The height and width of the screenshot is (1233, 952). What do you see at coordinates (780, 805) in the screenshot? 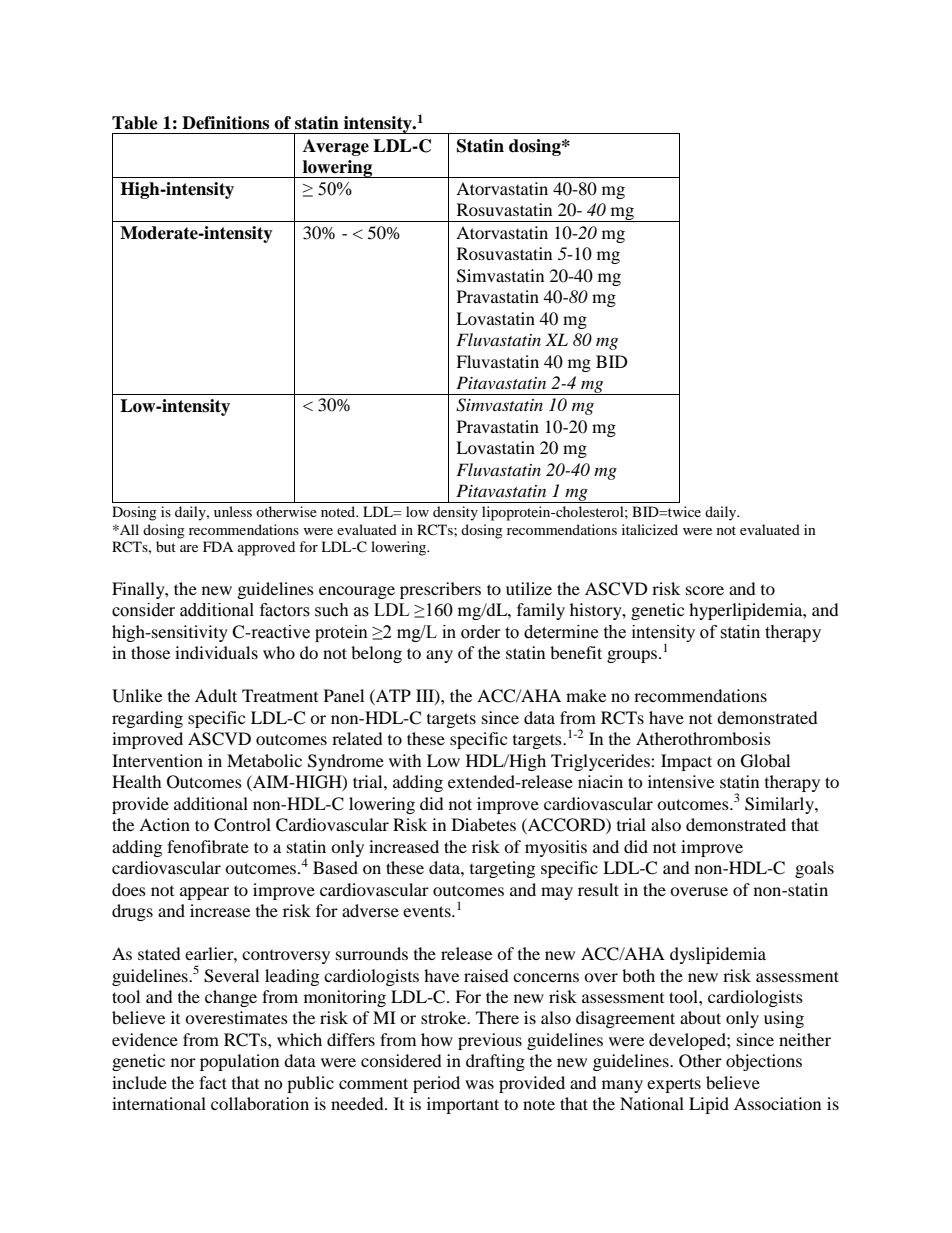
I see `Similarly` at bounding box center [780, 805].
